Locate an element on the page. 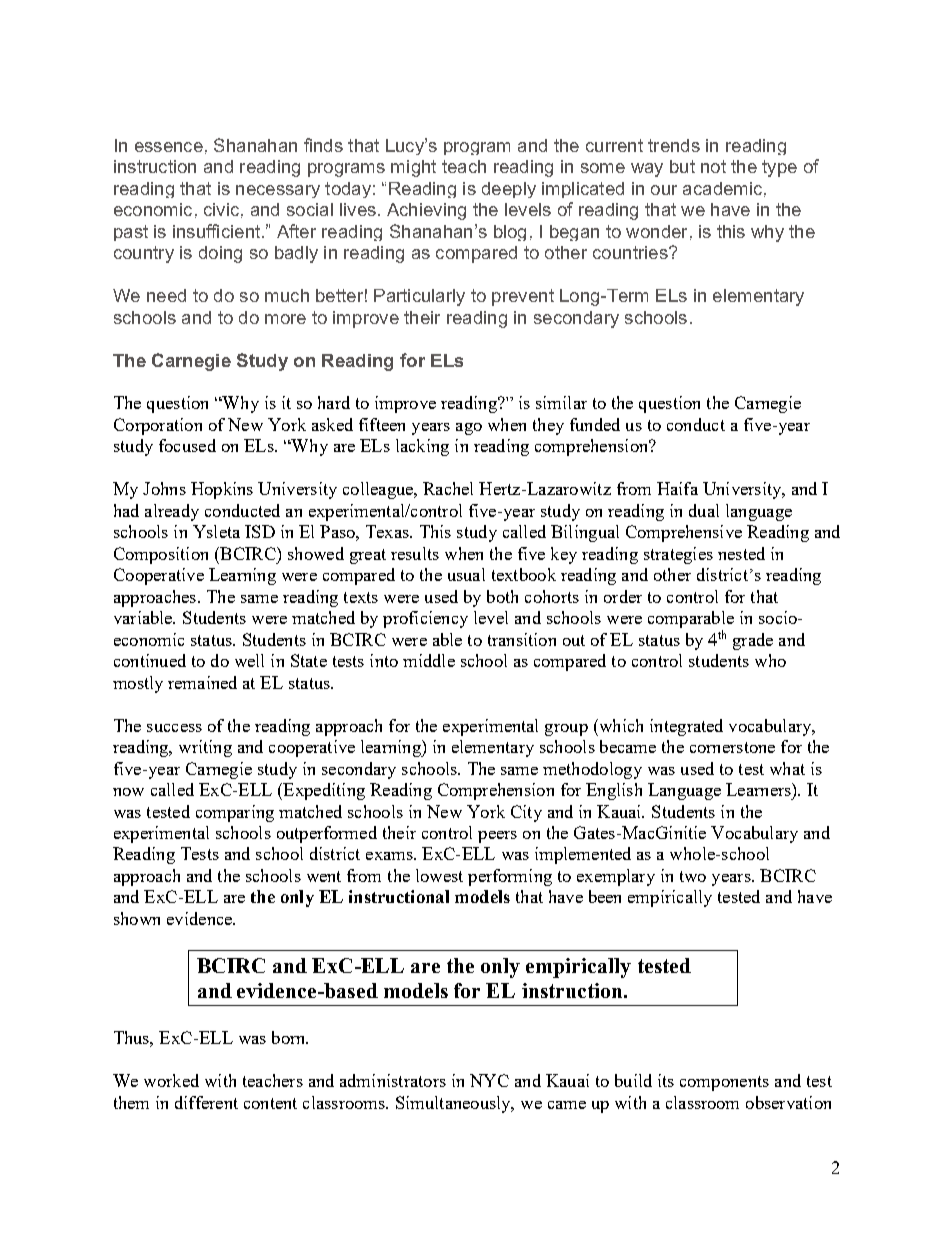  Comprehensive is located at coordinates (684, 533).
